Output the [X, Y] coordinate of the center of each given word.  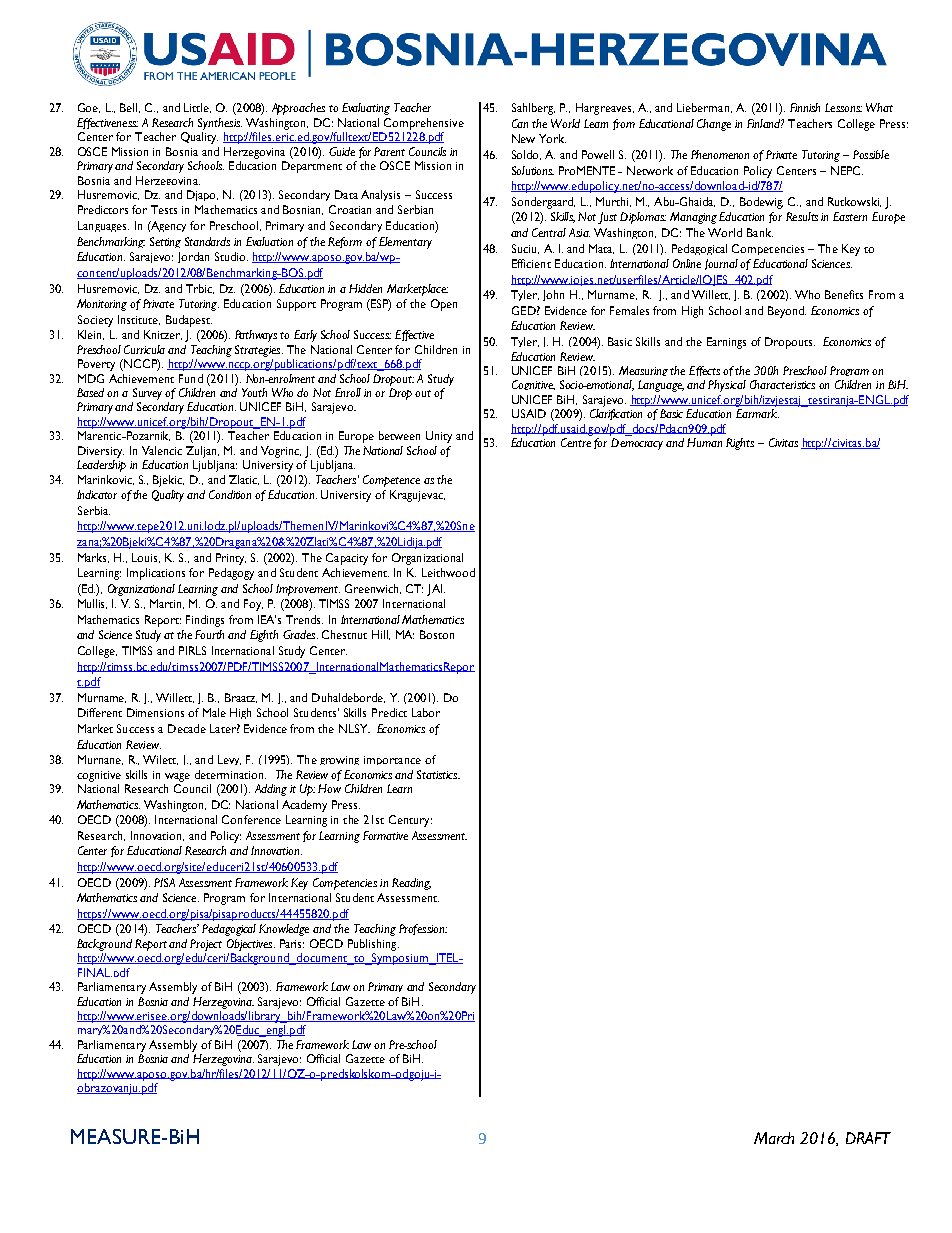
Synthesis [220, 124]
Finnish [805, 107]
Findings [205, 621]
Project [206, 945]
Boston [437, 634]
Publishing [373, 945]
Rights [740, 444]
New [523, 138]
